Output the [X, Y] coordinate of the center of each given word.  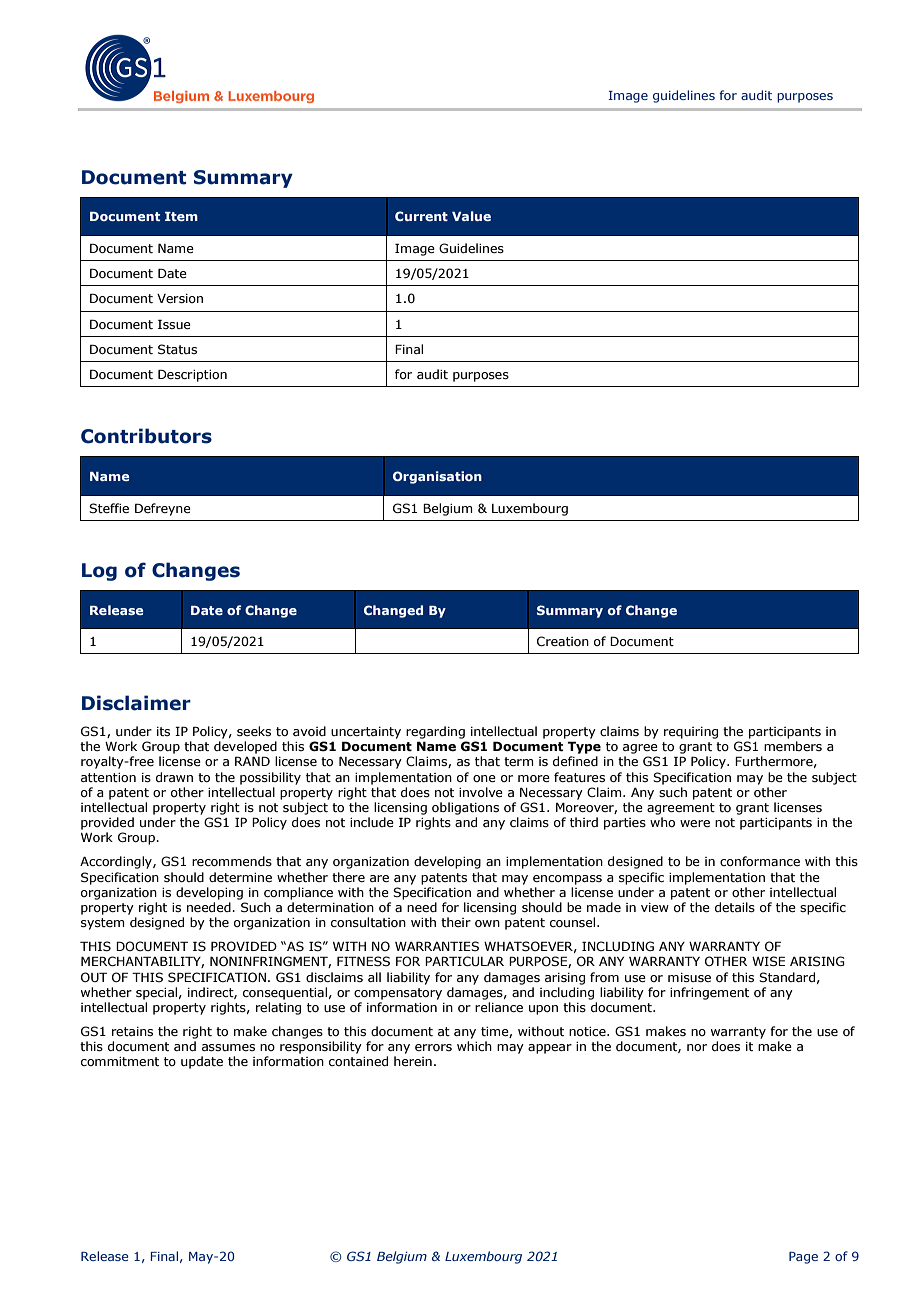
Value [471, 216]
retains [132, 1031]
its [163, 731]
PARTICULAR [464, 961]
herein [413, 1061]
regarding [435, 732]
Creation [563, 641]
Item [181, 216]
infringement [709, 993]
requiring [691, 733]
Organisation [437, 477]
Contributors [146, 436]
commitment [120, 1061]
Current [421, 216]
